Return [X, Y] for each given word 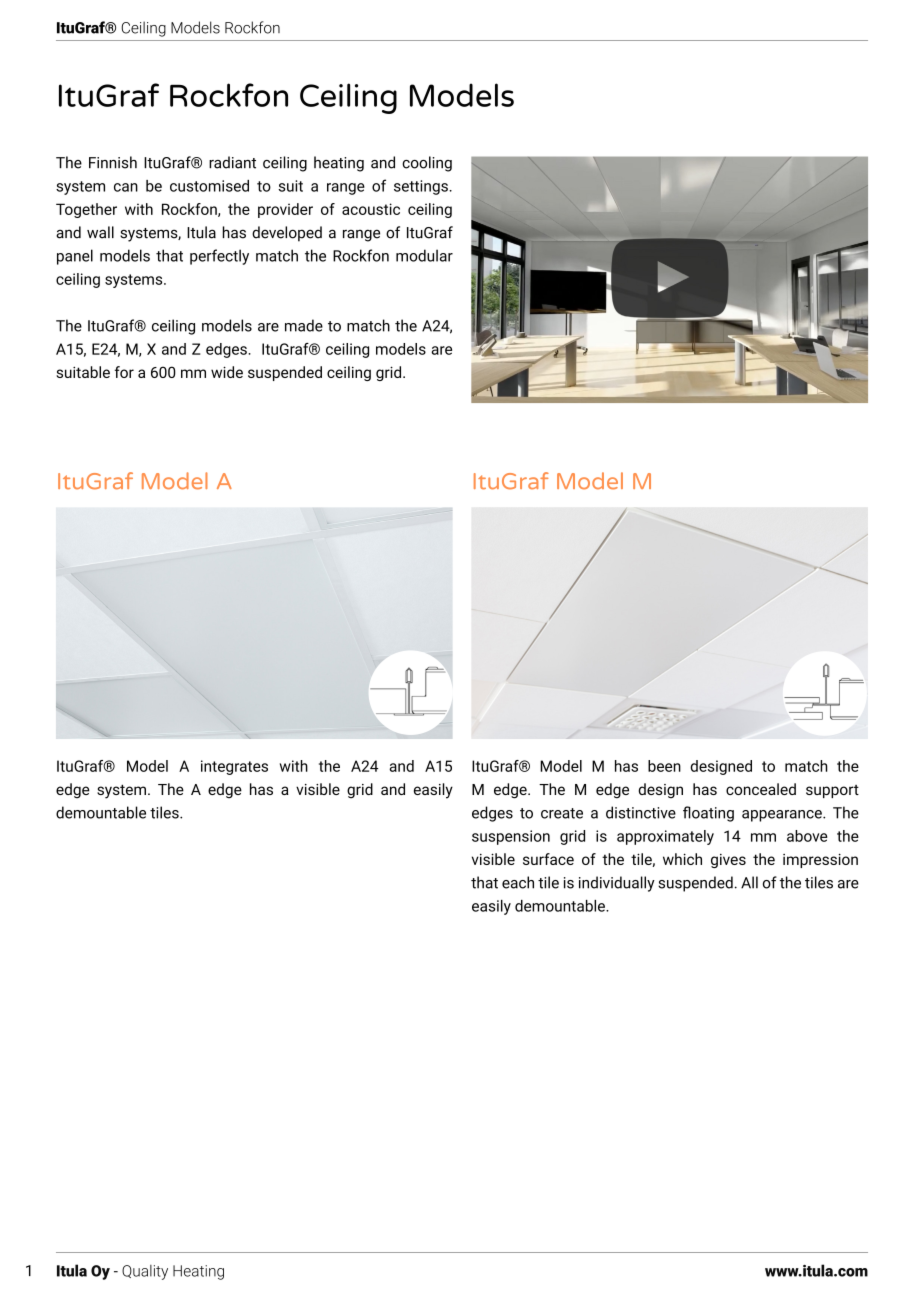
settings [422, 187]
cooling [427, 164]
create [562, 813]
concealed [761, 789]
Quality [145, 1272]
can [126, 187]
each [518, 882]
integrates [234, 767]
